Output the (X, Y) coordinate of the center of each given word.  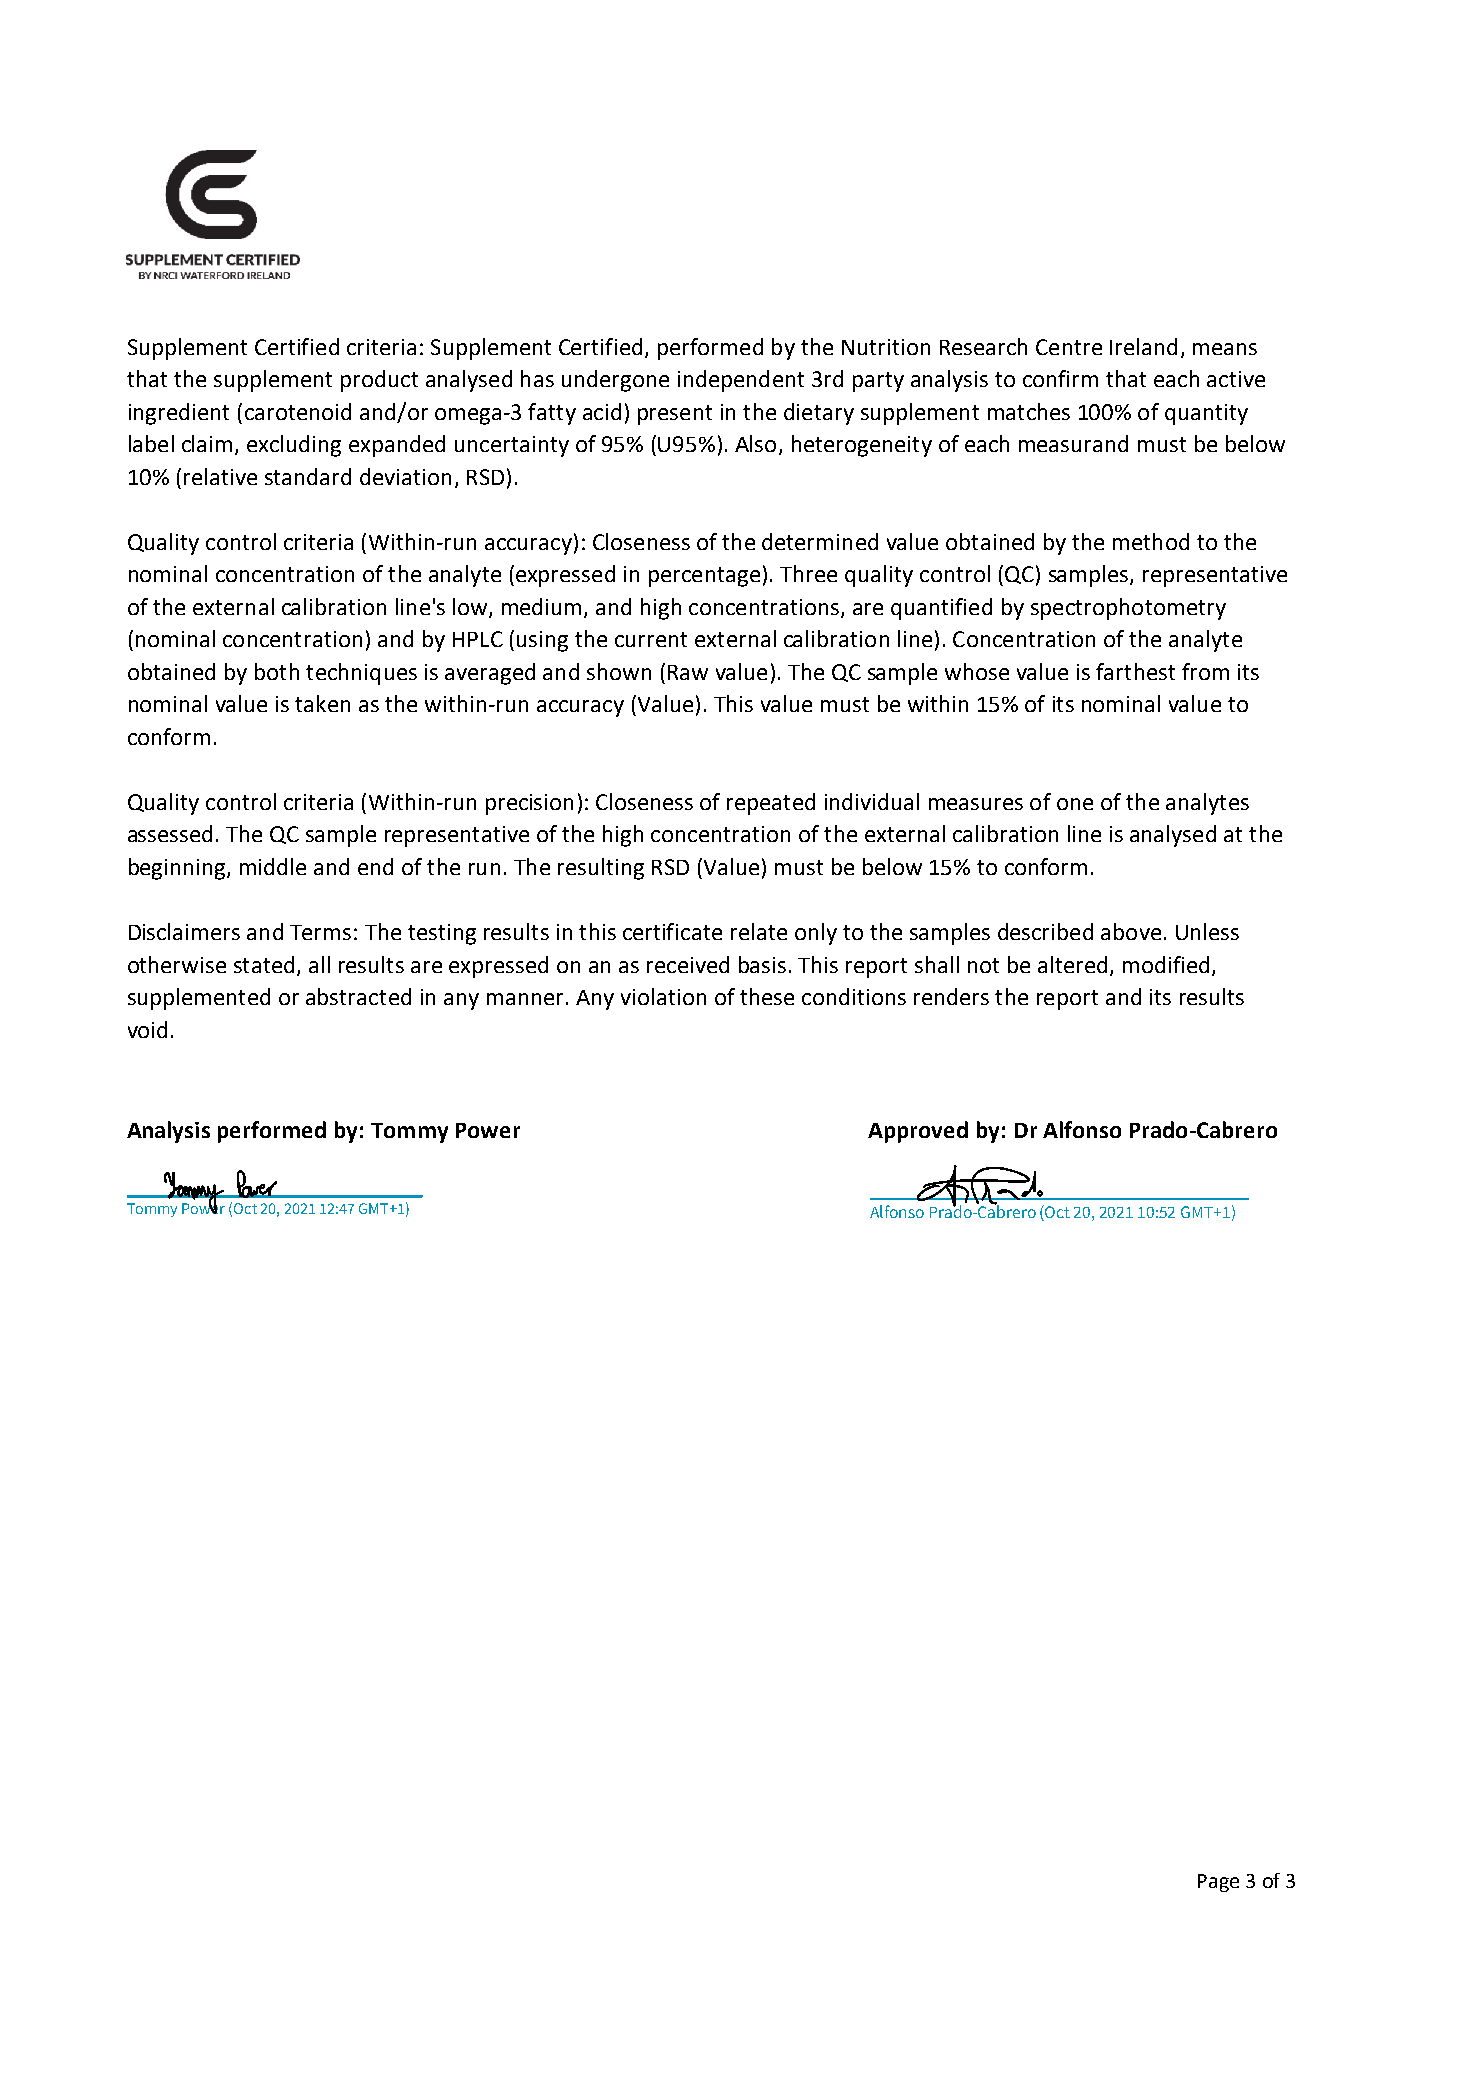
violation (663, 996)
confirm (1060, 378)
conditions (854, 996)
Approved (918, 1132)
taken (322, 703)
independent (741, 381)
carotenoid (298, 411)
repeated (771, 804)
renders (951, 996)
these (767, 996)
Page (1218, 1883)
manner (525, 999)
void (147, 1029)
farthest (1135, 671)
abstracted (358, 996)
